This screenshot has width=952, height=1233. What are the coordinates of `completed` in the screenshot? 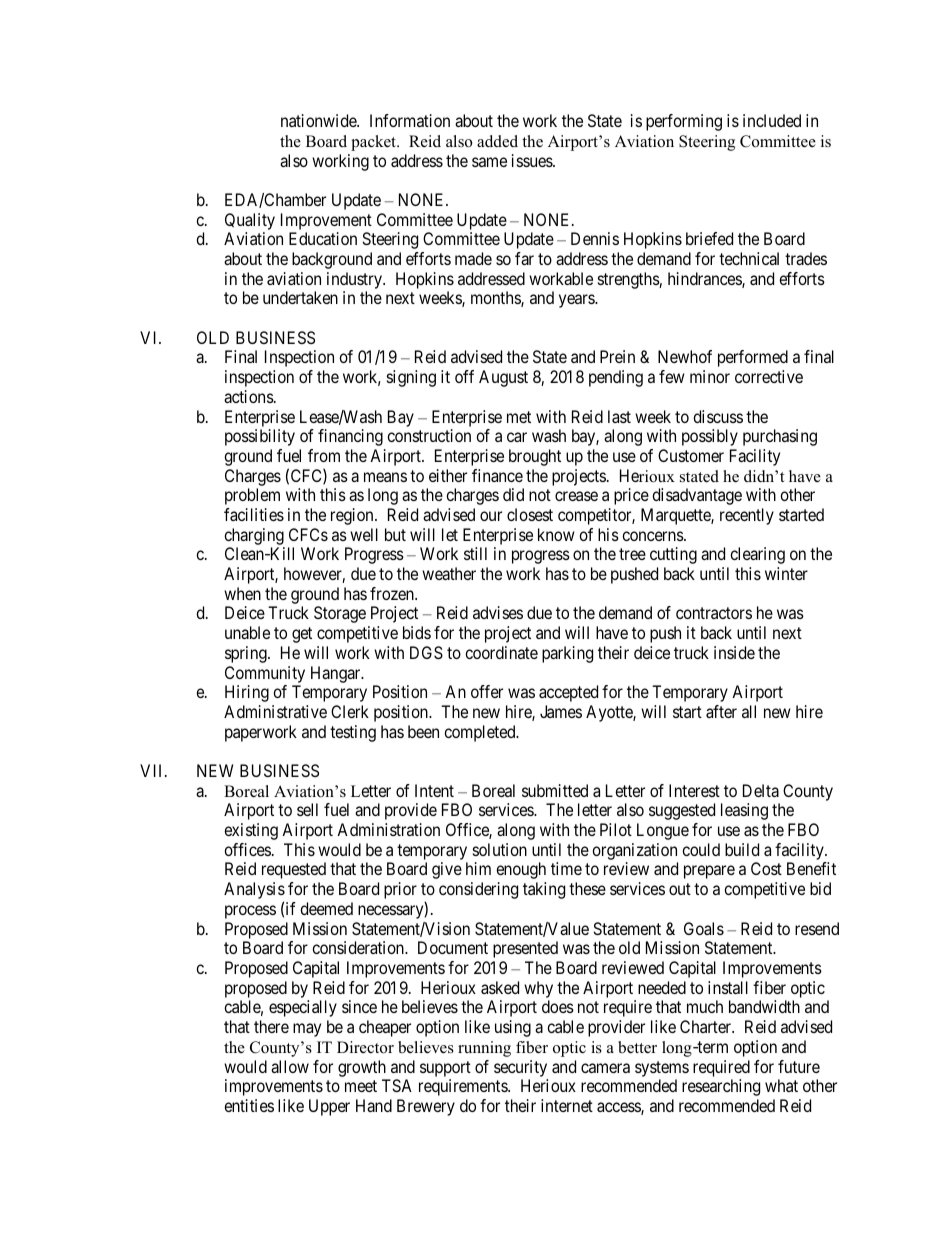 It's located at (481, 733).
